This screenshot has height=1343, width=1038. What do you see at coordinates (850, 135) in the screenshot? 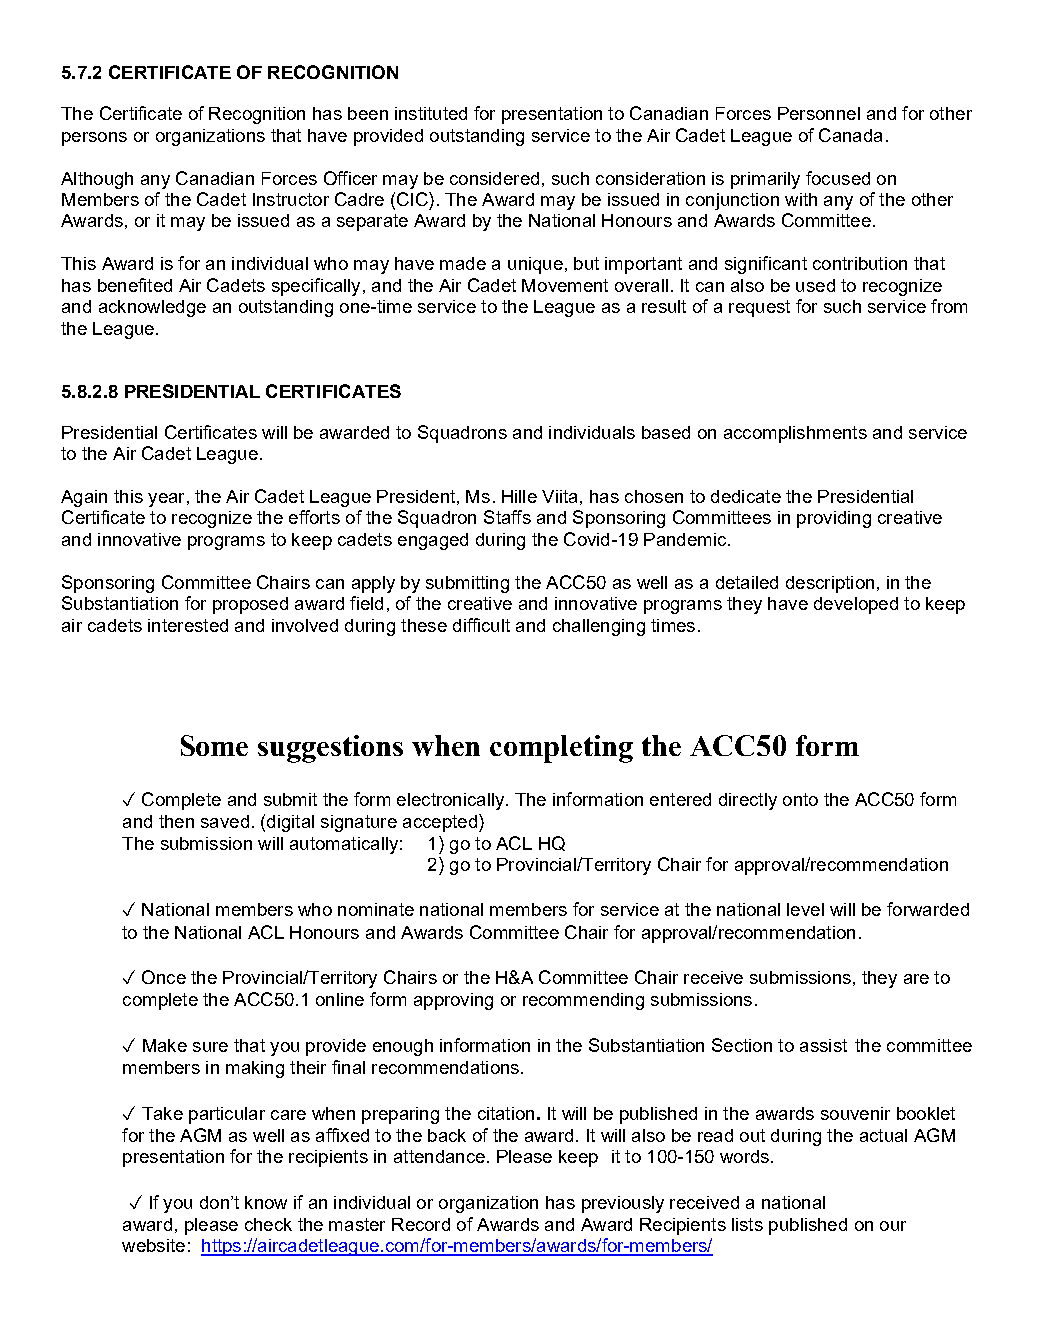
I see `Canada` at bounding box center [850, 135].
